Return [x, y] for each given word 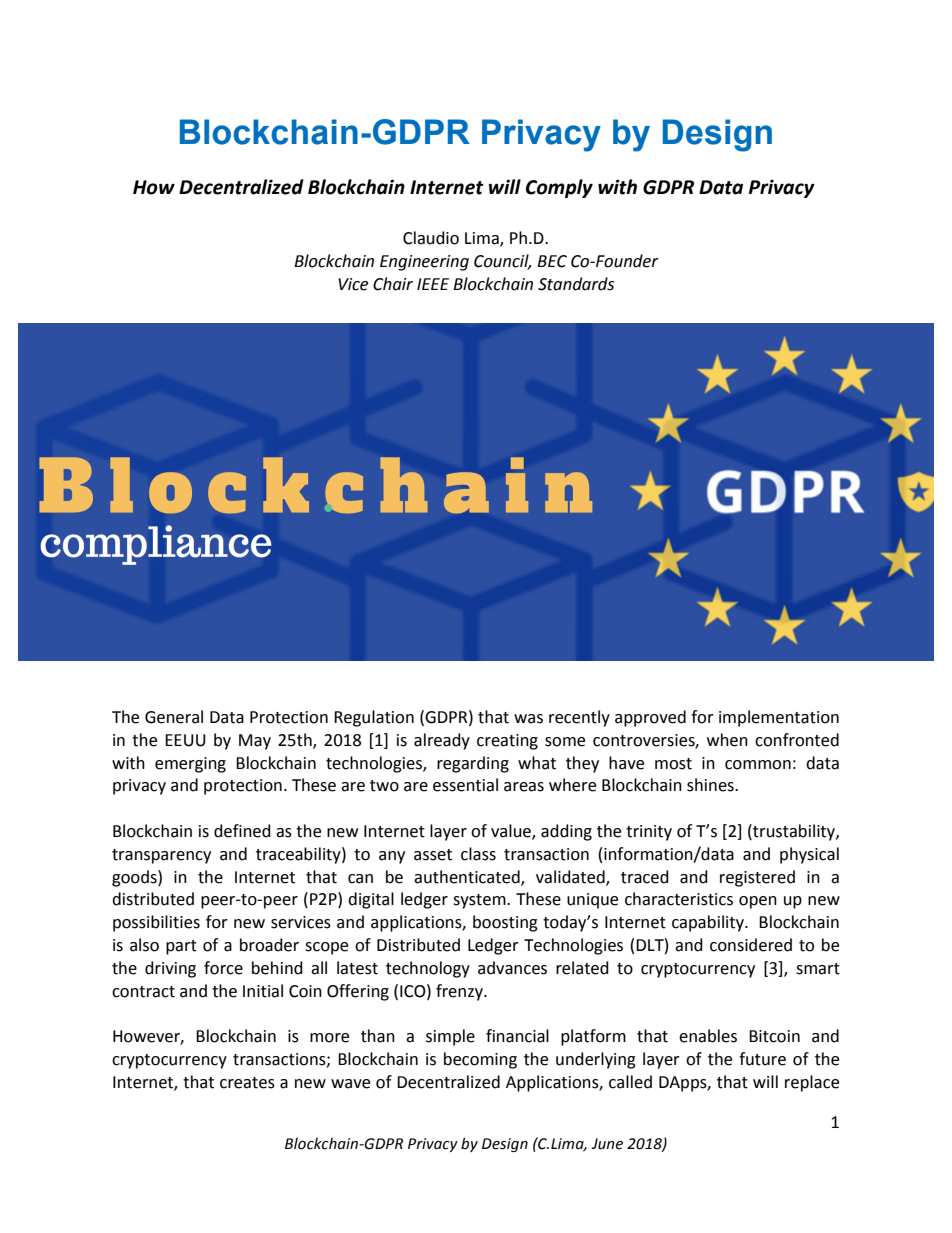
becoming [480, 1060]
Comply [559, 188]
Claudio [431, 238]
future [762, 1059]
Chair [393, 284]
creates [247, 1083]
